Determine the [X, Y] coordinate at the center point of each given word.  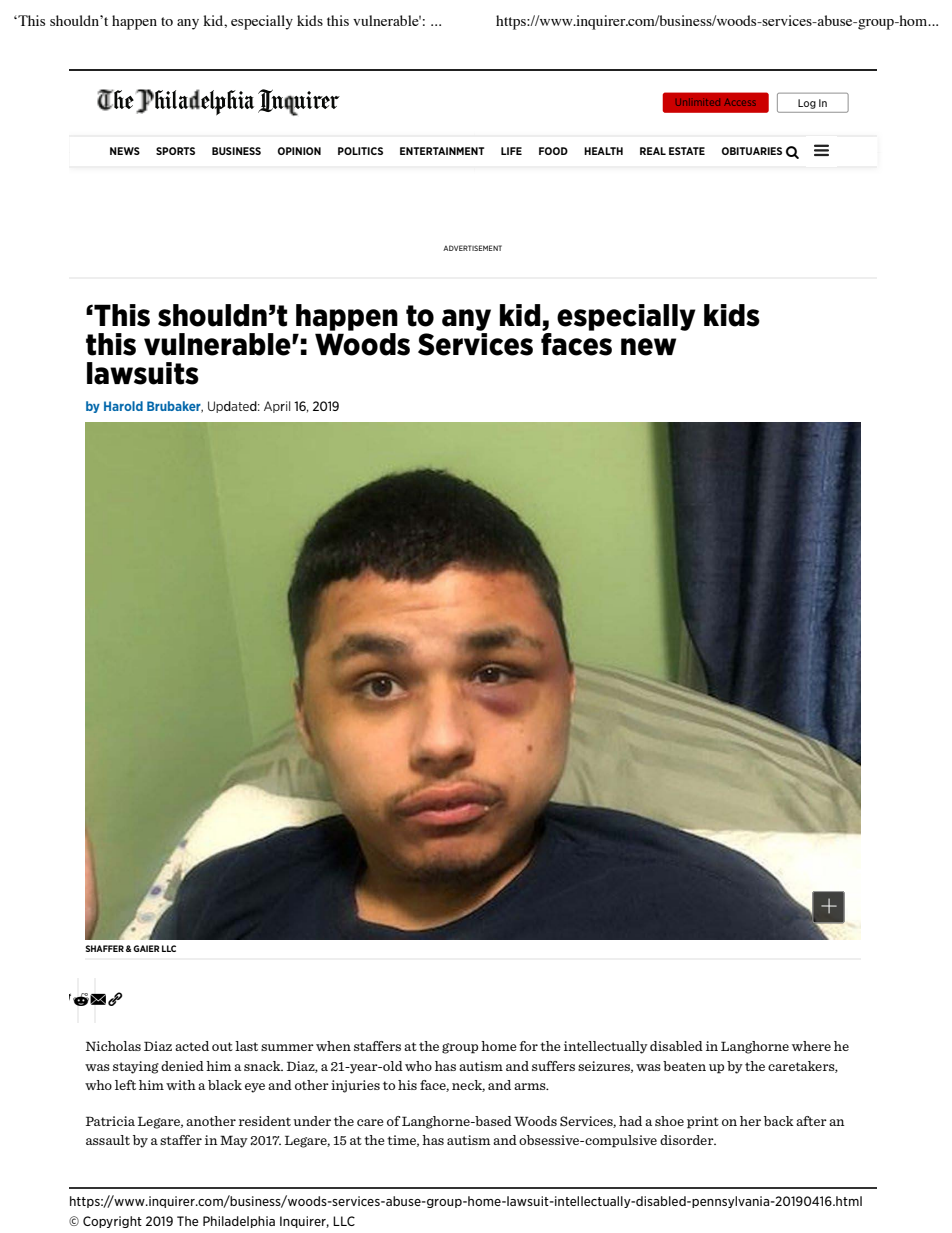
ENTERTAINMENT [442, 151]
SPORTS [175, 151]
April [277, 407]
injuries [355, 1086]
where [811, 1046]
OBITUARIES [752, 151]
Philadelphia [239, 1222]
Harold [123, 406]
